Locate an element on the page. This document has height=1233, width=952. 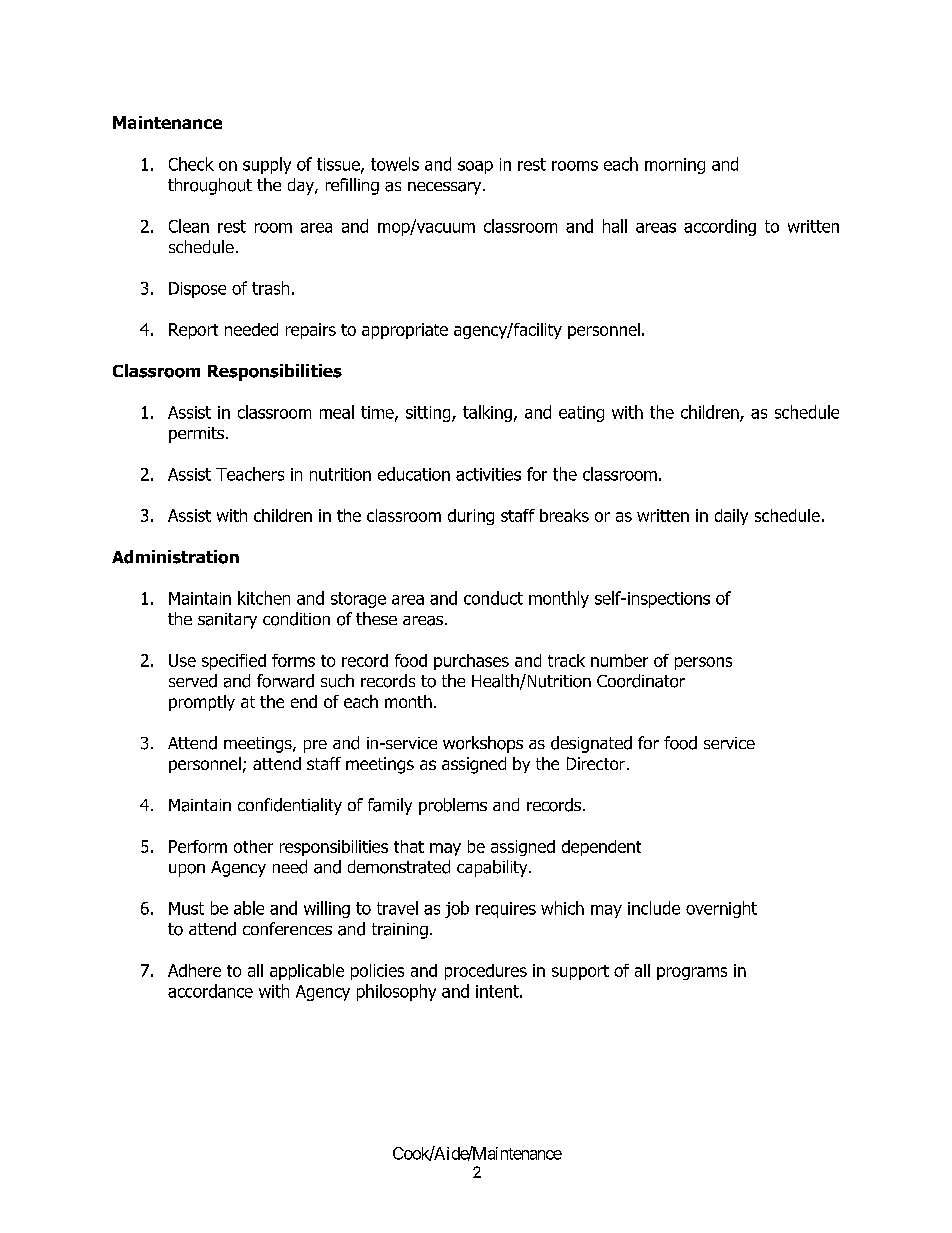
Report is located at coordinates (193, 331).
